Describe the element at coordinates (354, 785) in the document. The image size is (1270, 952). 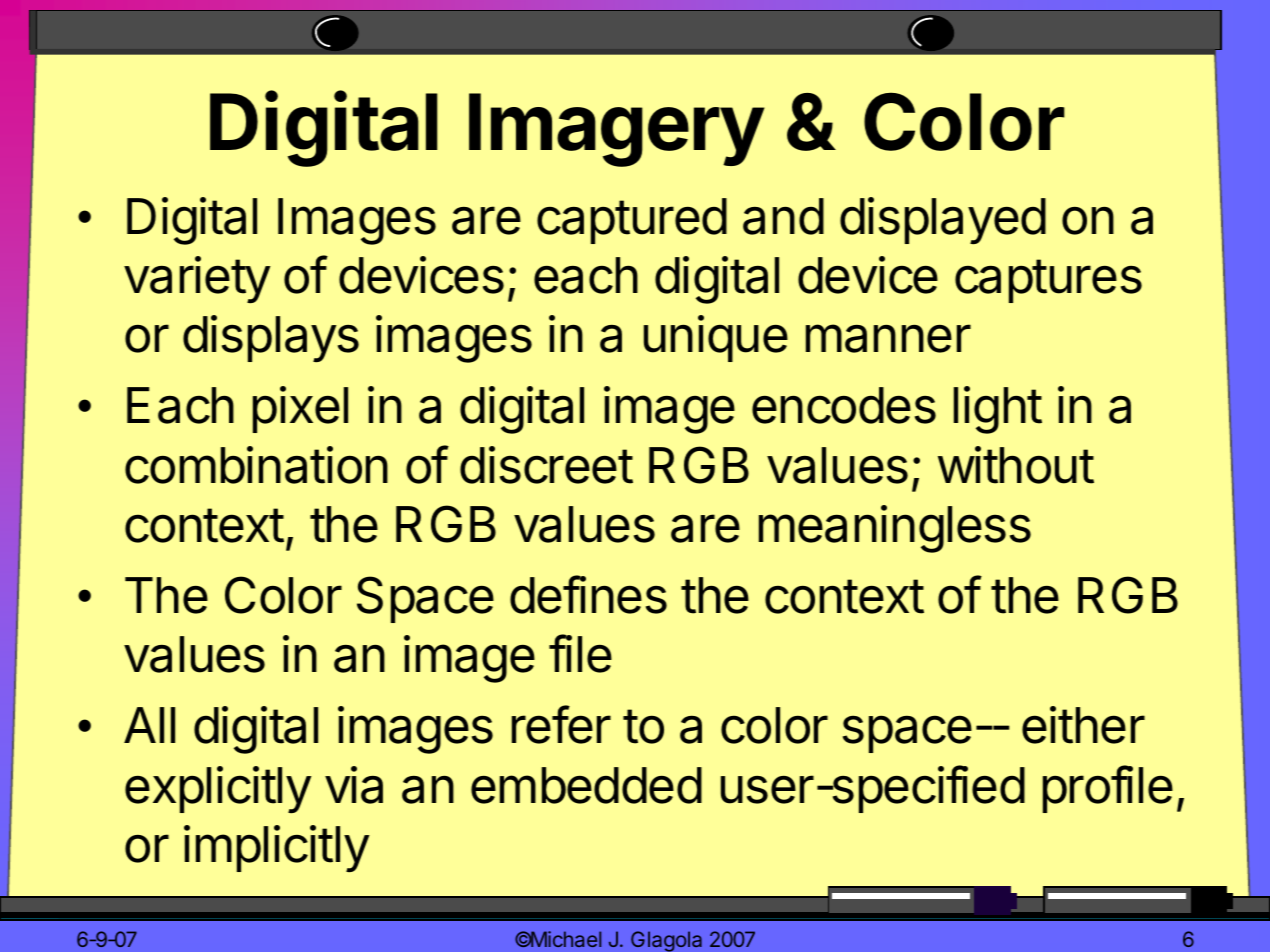
I see `via` at that location.
